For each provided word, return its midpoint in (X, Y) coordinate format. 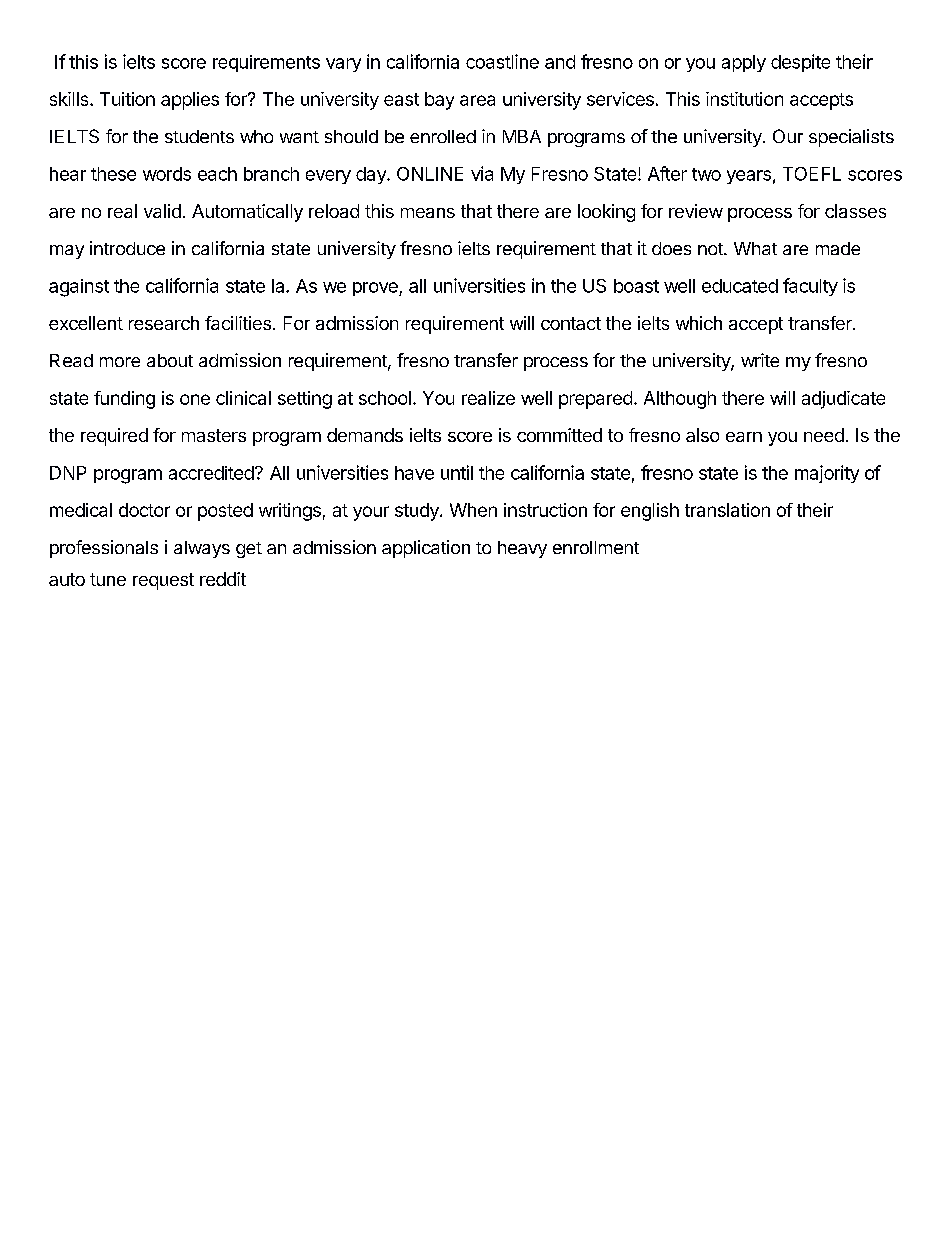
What (755, 248)
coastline (502, 61)
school (385, 398)
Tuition (127, 99)
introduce (127, 248)
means (428, 213)
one (195, 399)
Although (680, 400)
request (163, 581)
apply (744, 63)
